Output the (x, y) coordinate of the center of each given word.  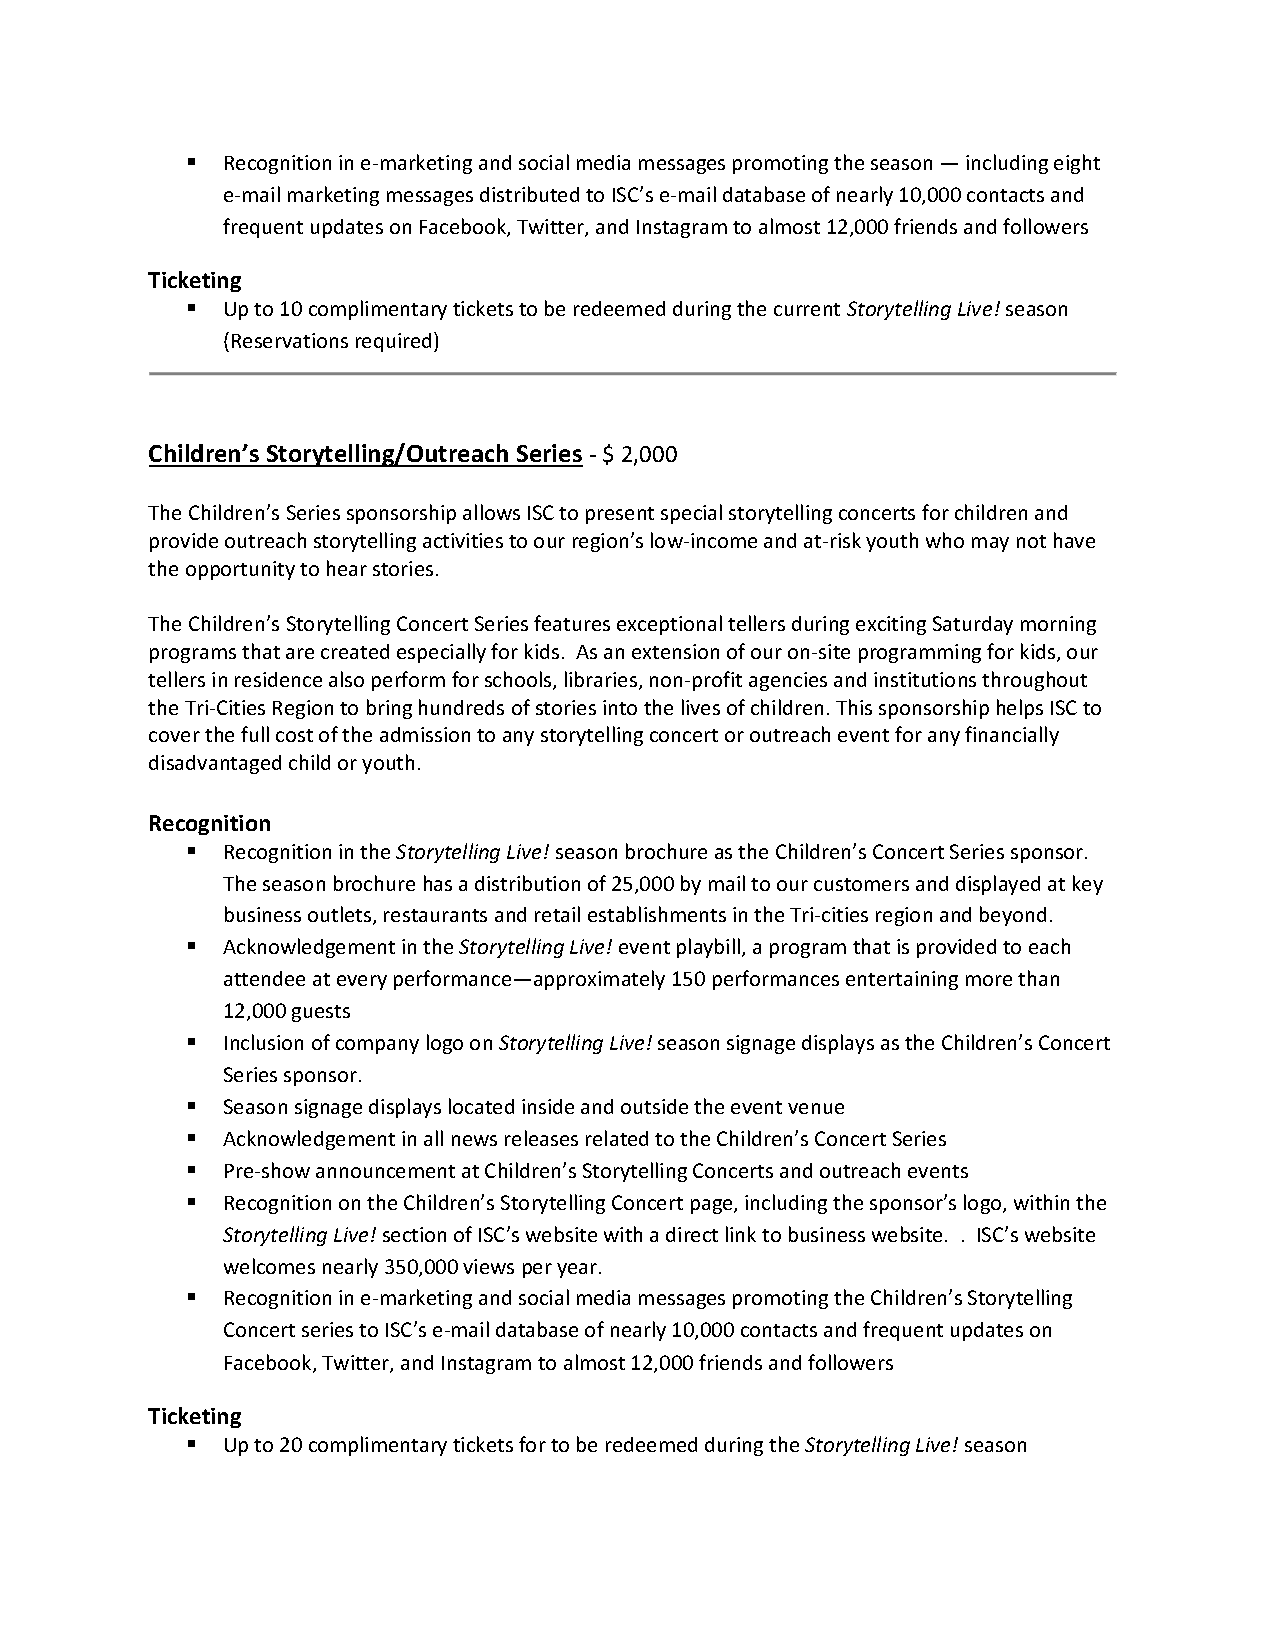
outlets (341, 915)
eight (1077, 164)
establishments (657, 914)
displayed (998, 885)
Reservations (290, 340)
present (620, 515)
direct (692, 1234)
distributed (529, 194)
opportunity (240, 570)
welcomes (269, 1266)
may (990, 544)
